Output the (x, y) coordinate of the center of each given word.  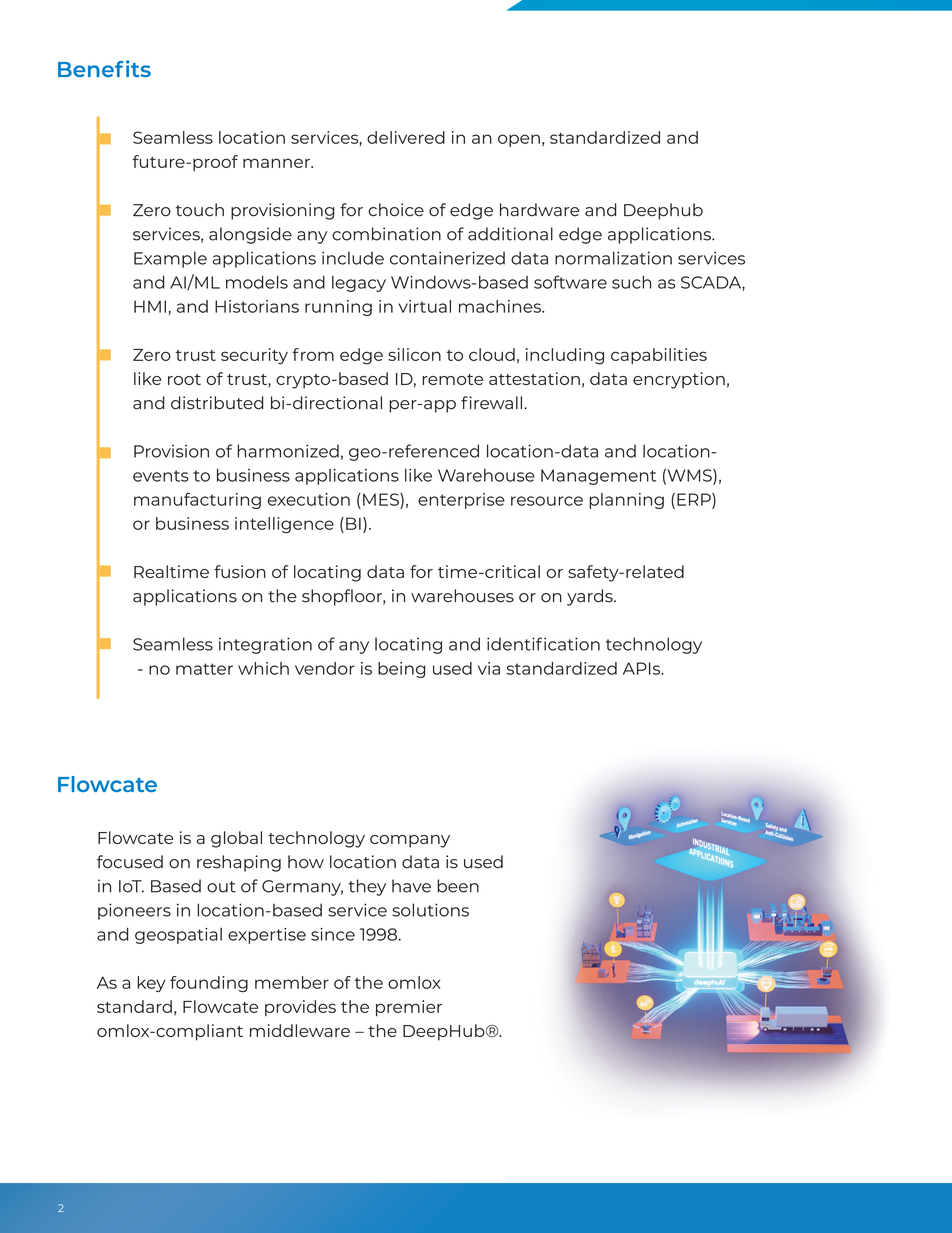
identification (543, 644)
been (458, 886)
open (519, 140)
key (151, 984)
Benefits (104, 68)
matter (204, 669)
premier (409, 1008)
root (184, 379)
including (565, 356)
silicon (414, 354)
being (402, 670)
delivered (406, 137)
